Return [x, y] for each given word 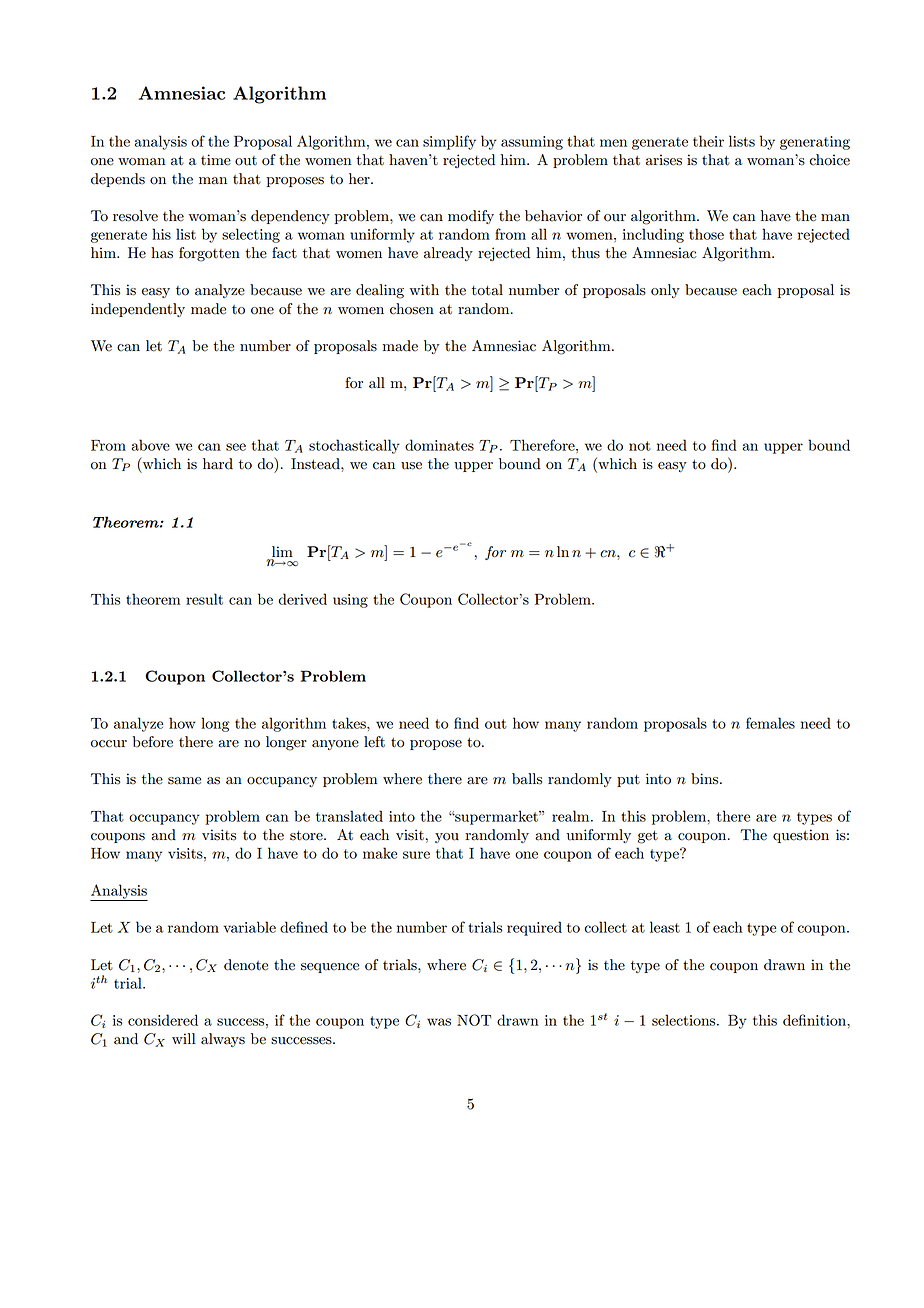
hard [218, 464]
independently [138, 310]
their [708, 141]
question [801, 836]
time [216, 160]
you [447, 838]
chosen [412, 309]
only [665, 291]
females [770, 723]
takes [350, 723]
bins [706, 779]
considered [163, 1020]
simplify [449, 142]
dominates [439, 445]
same [184, 781]
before [153, 742]
